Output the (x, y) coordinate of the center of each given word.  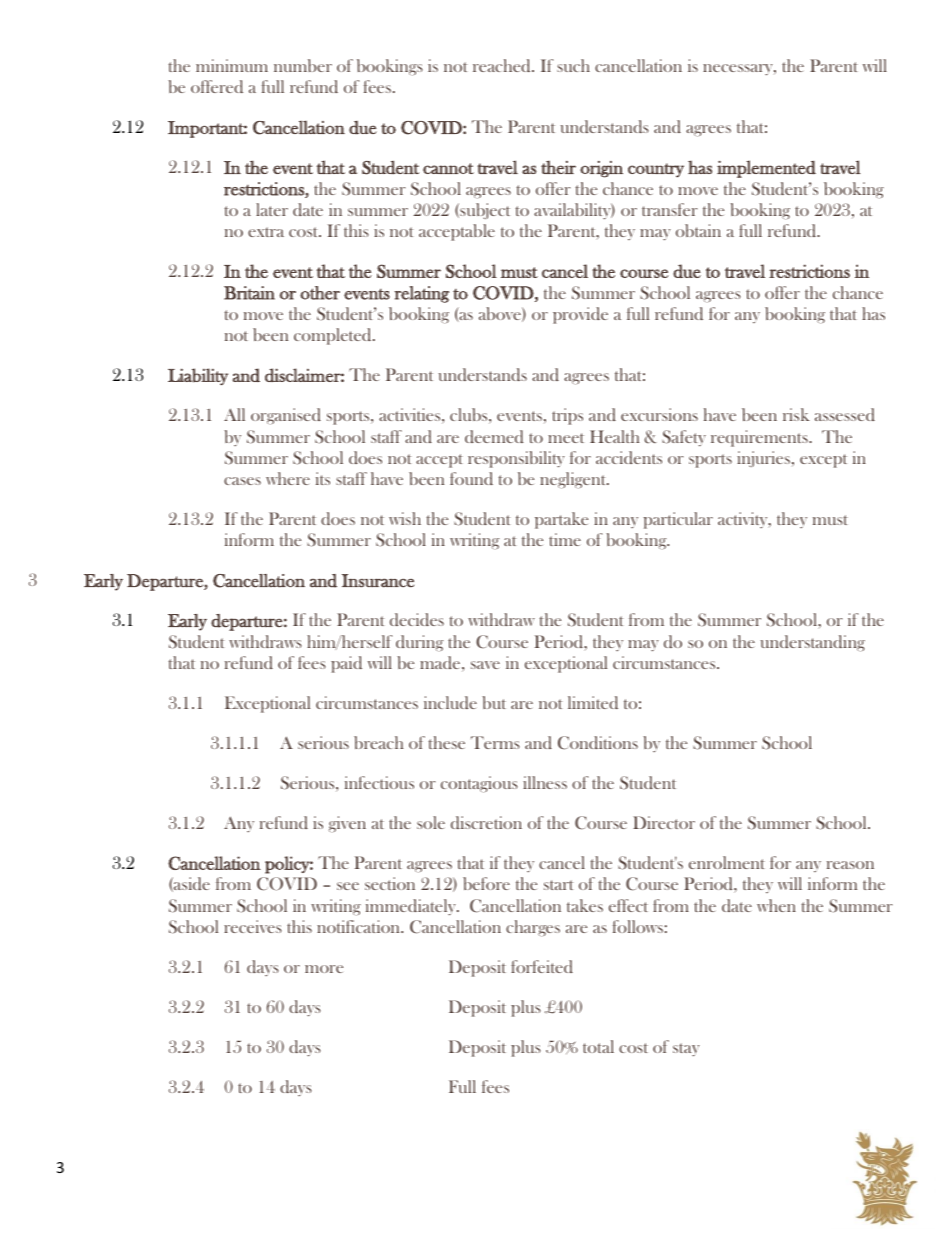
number (303, 65)
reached (503, 65)
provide (580, 315)
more (324, 969)
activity (744, 520)
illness (545, 782)
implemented (766, 169)
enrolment (727, 862)
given (347, 824)
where (288, 478)
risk (796, 414)
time (565, 539)
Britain (249, 293)
